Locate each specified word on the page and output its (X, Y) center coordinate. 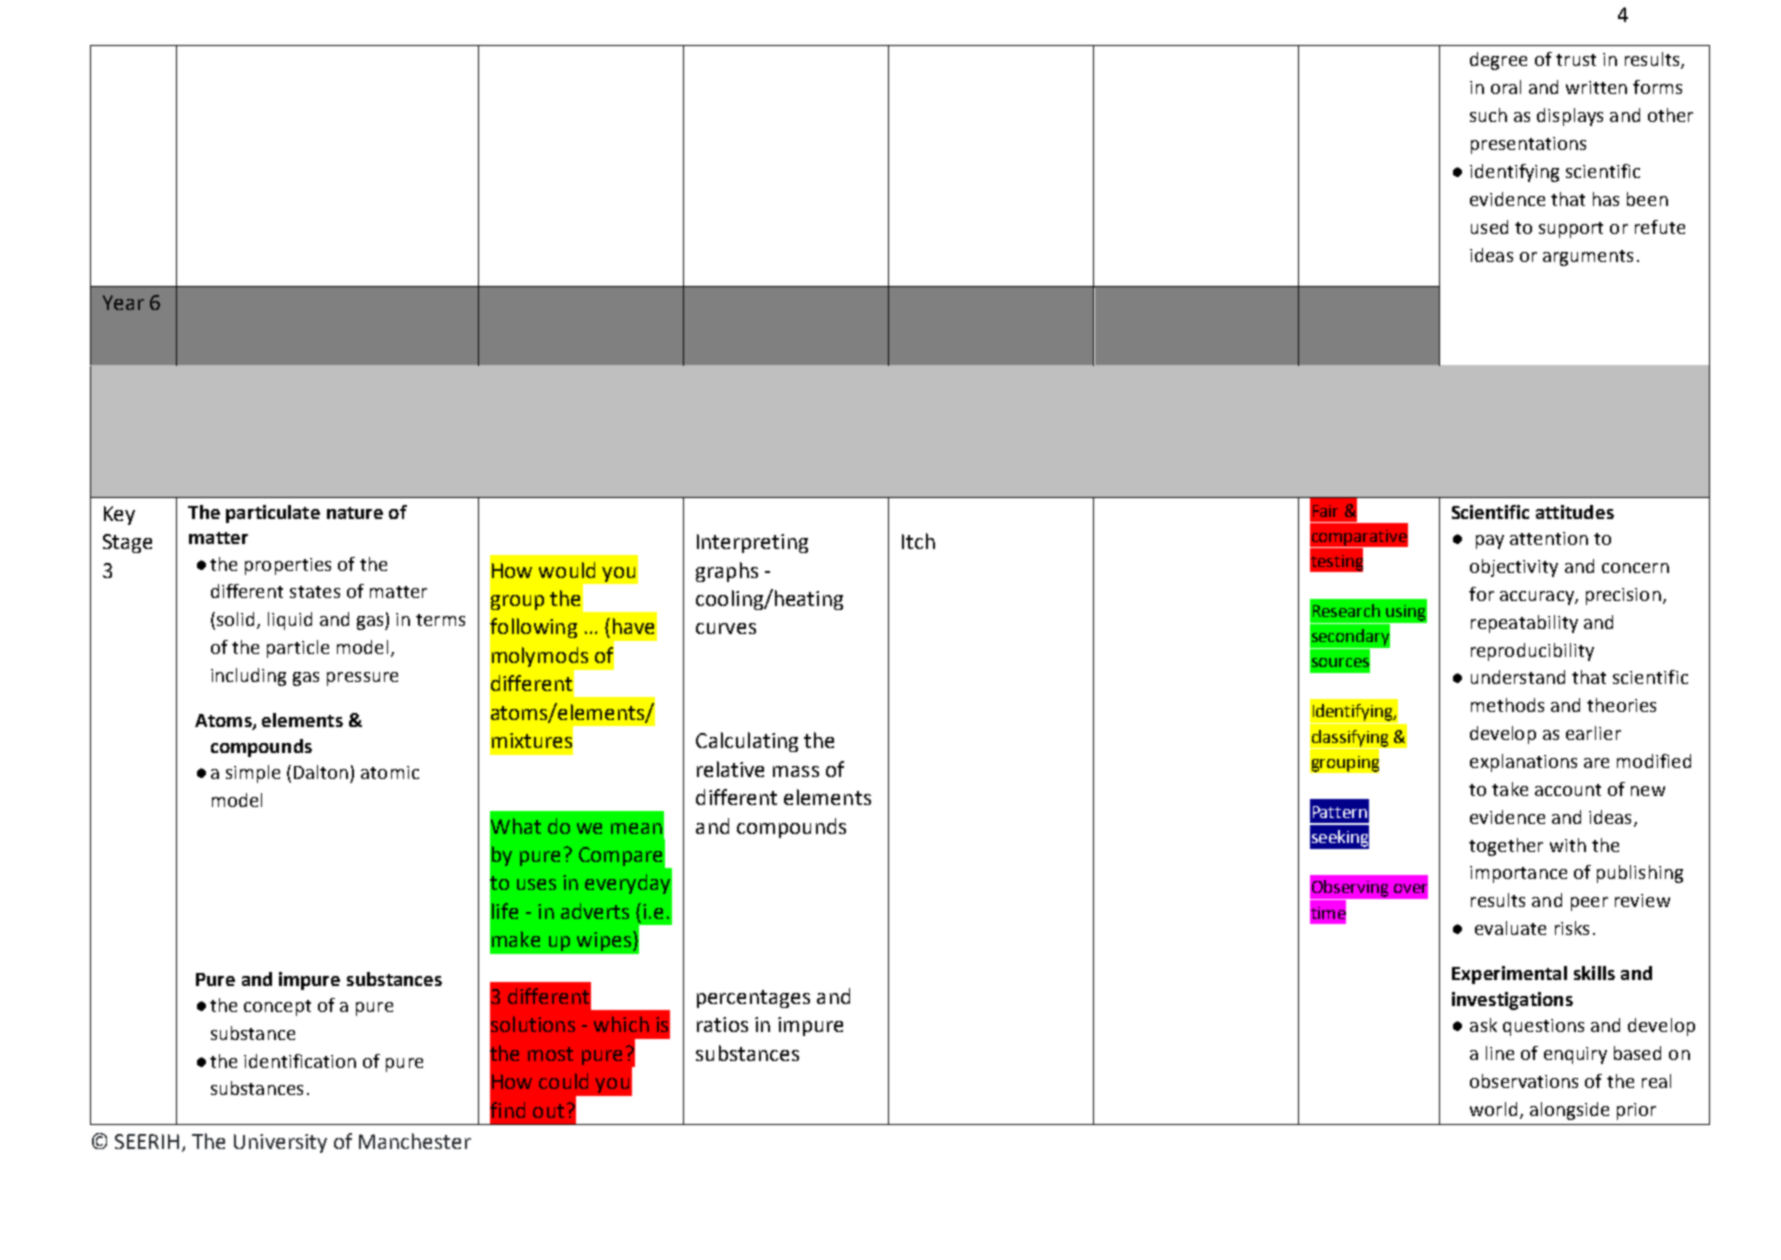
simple (253, 774)
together (1506, 847)
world (1493, 1109)
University (280, 1143)
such (1488, 115)
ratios (722, 1024)
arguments (1588, 258)
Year (123, 302)
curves (726, 628)
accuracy (1538, 598)
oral (1506, 87)
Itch (918, 541)
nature (355, 513)
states (315, 592)
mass (796, 771)
